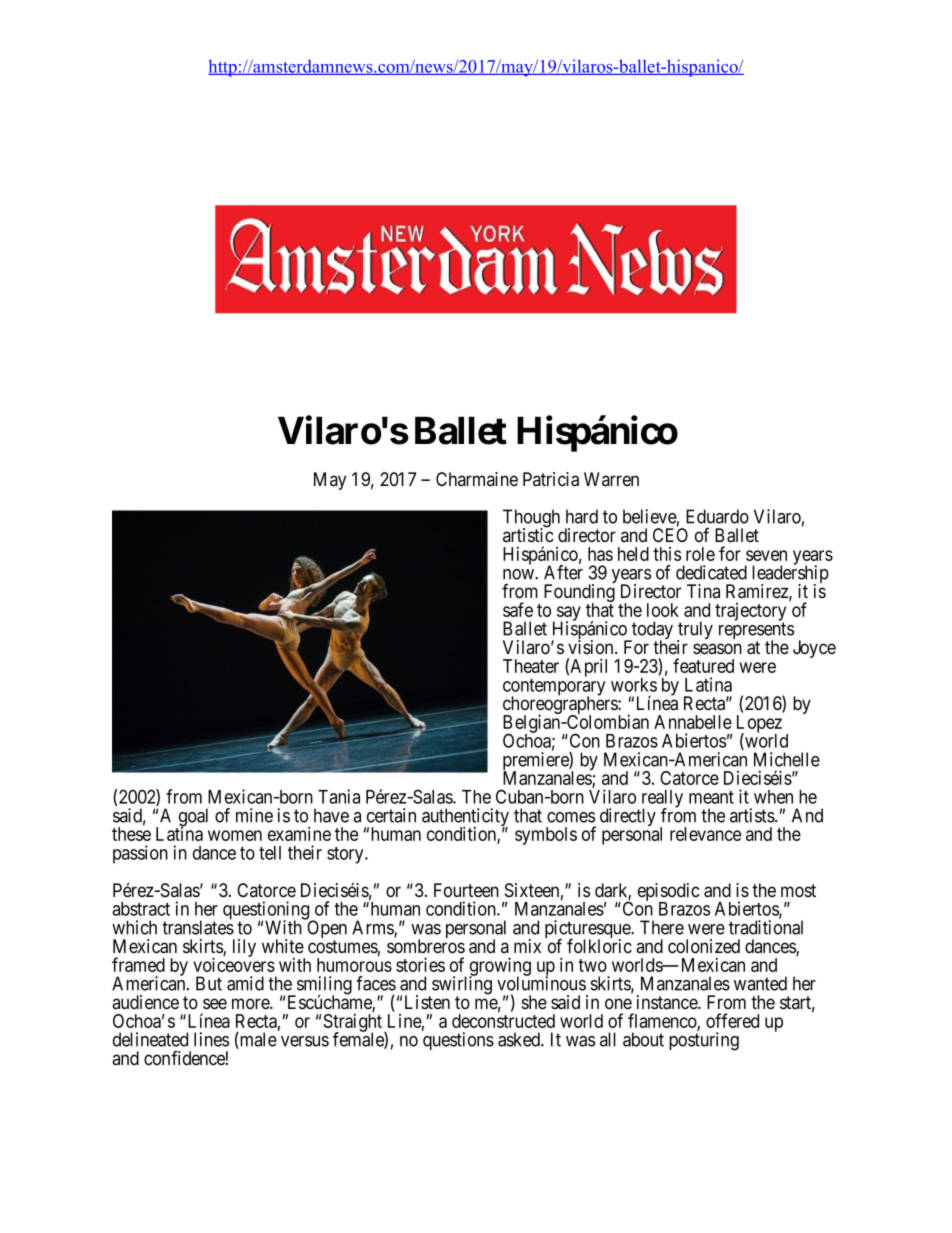  What do you see at coordinates (732, 1020) in the screenshot?
I see `offered` at bounding box center [732, 1020].
